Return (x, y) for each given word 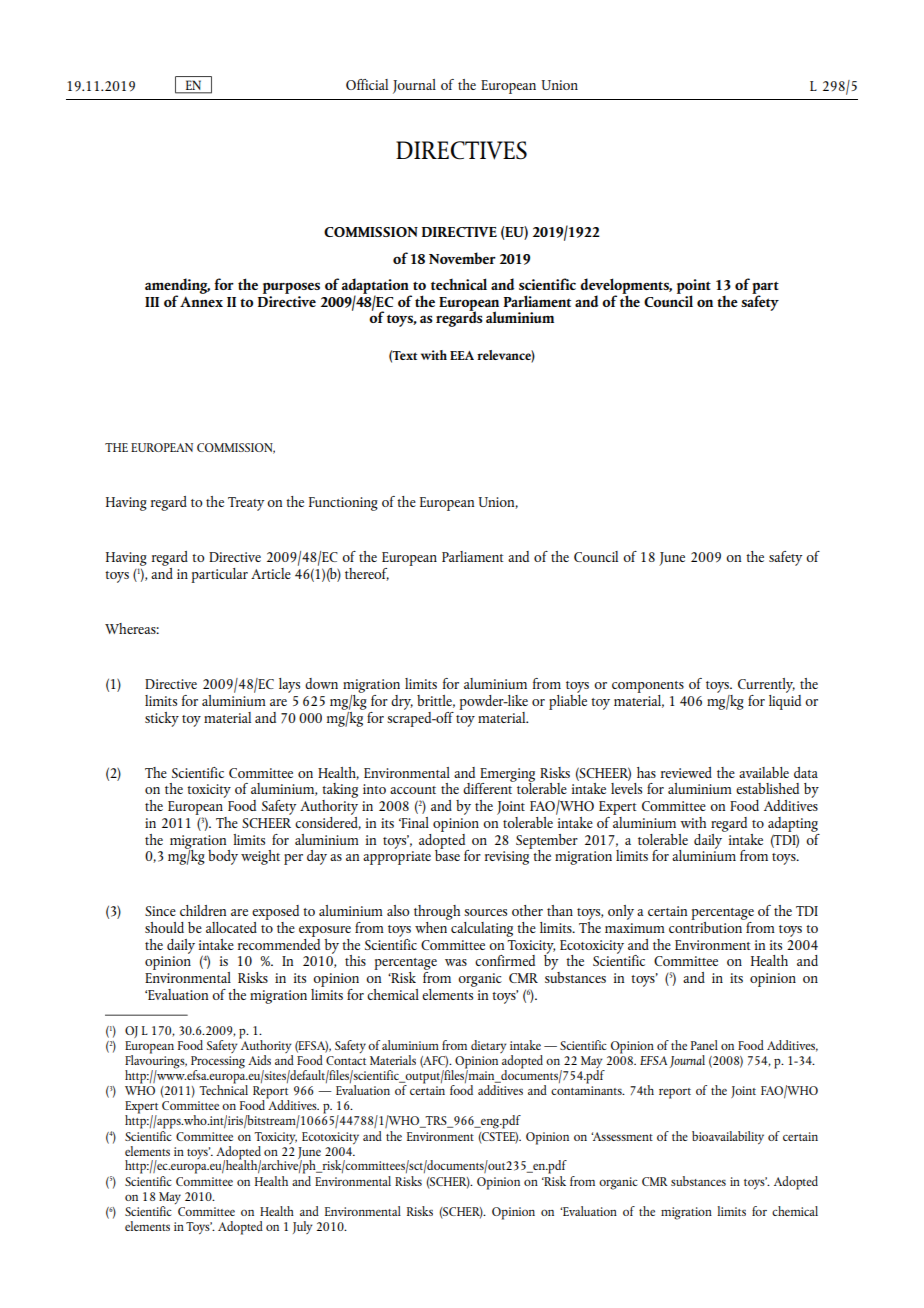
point (694, 287)
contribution (706, 926)
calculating (481, 928)
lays (289, 685)
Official (367, 84)
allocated (231, 927)
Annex (201, 300)
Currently (766, 687)
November (462, 258)
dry (402, 702)
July (303, 1227)
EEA (462, 355)
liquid (785, 701)
